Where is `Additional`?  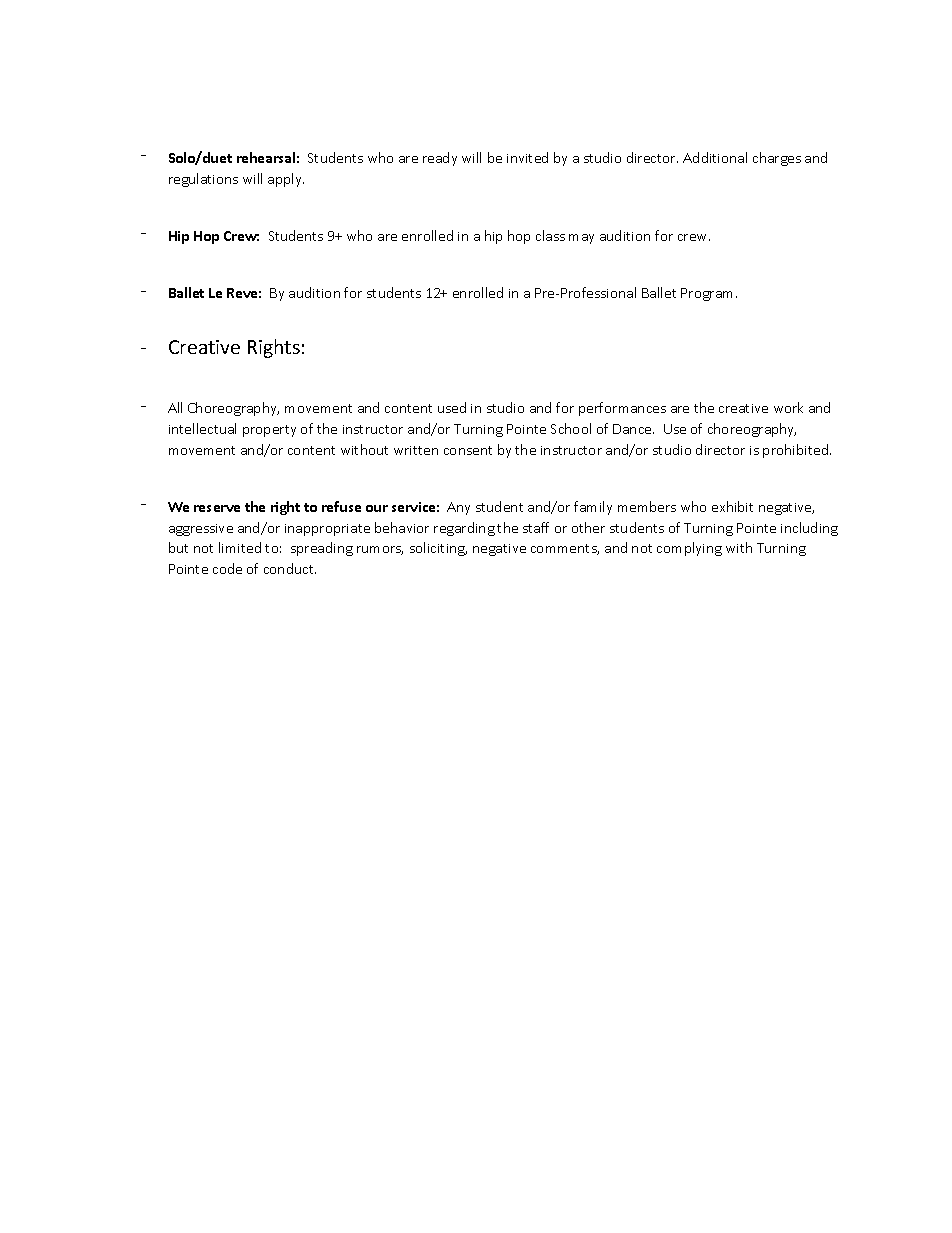 Additional is located at coordinates (715, 157).
